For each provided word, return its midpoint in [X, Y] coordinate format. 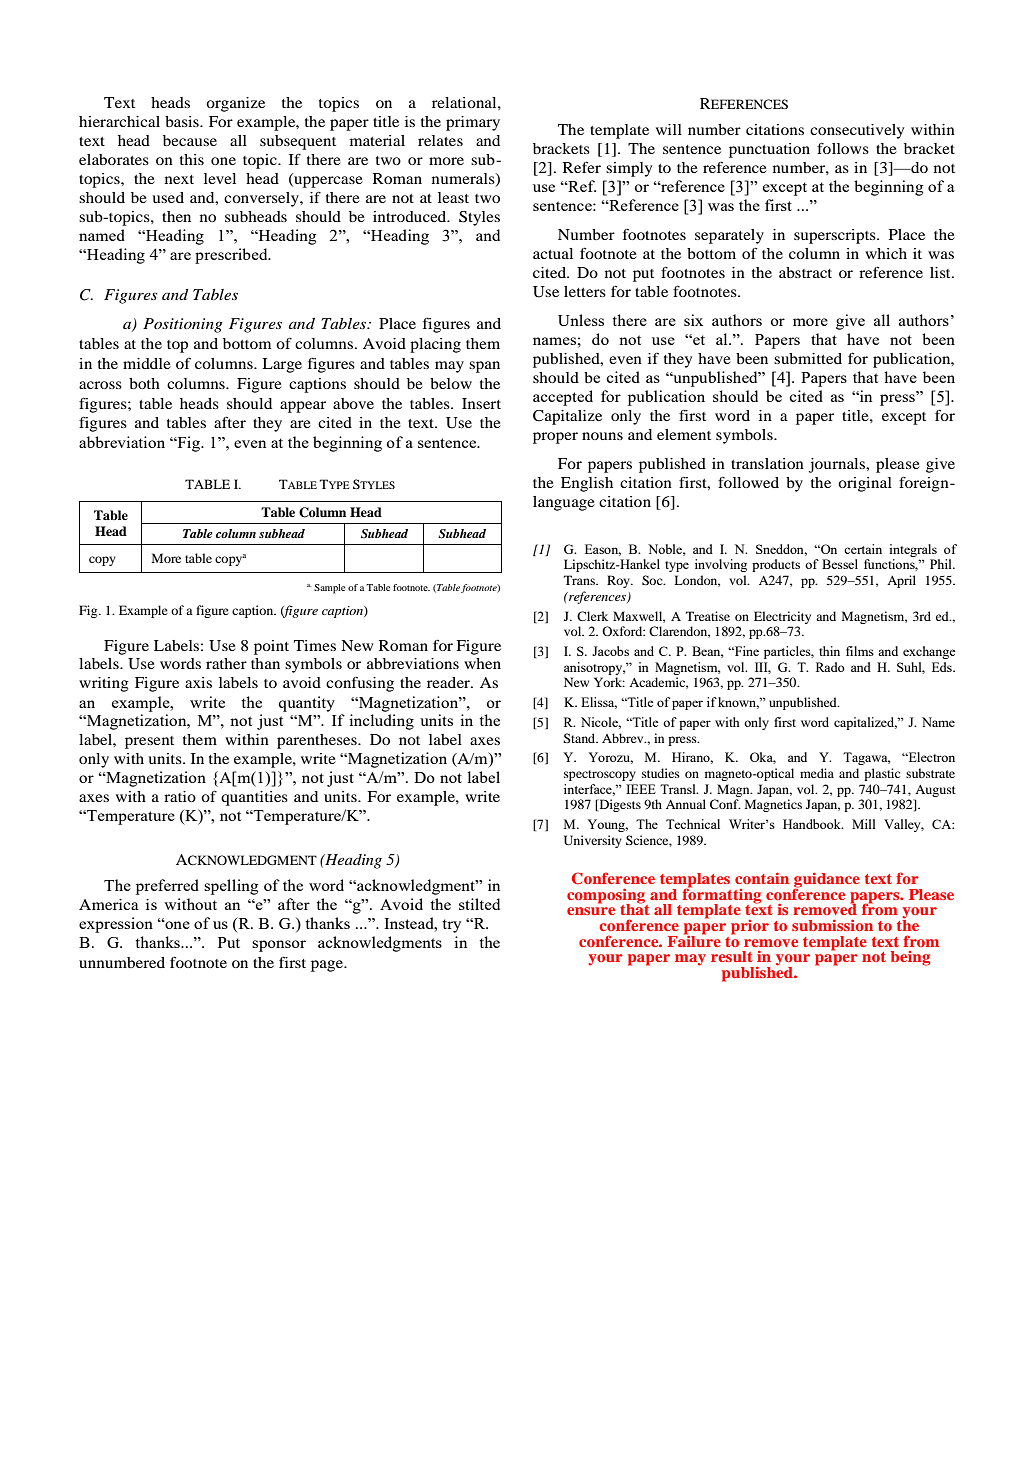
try [451, 926]
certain [863, 549]
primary [473, 123]
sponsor [279, 946]
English [587, 484]
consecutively [857, 131]
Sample [329, 589]
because [190, 140]
